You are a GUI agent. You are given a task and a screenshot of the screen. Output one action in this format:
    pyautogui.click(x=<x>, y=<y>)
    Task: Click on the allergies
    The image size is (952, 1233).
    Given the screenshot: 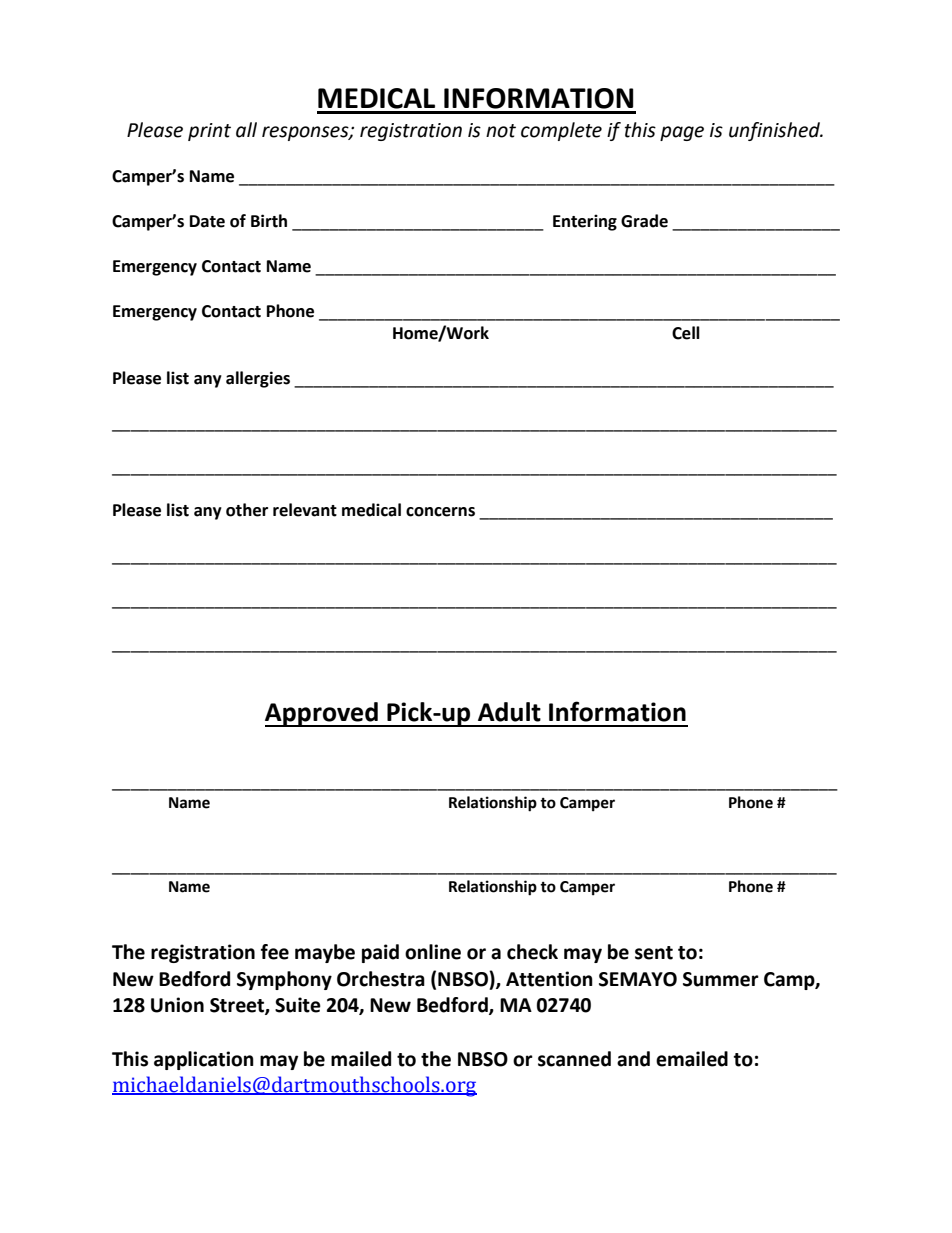 What is the action you would take?
    pyautogui.click(x=258, y=379)
